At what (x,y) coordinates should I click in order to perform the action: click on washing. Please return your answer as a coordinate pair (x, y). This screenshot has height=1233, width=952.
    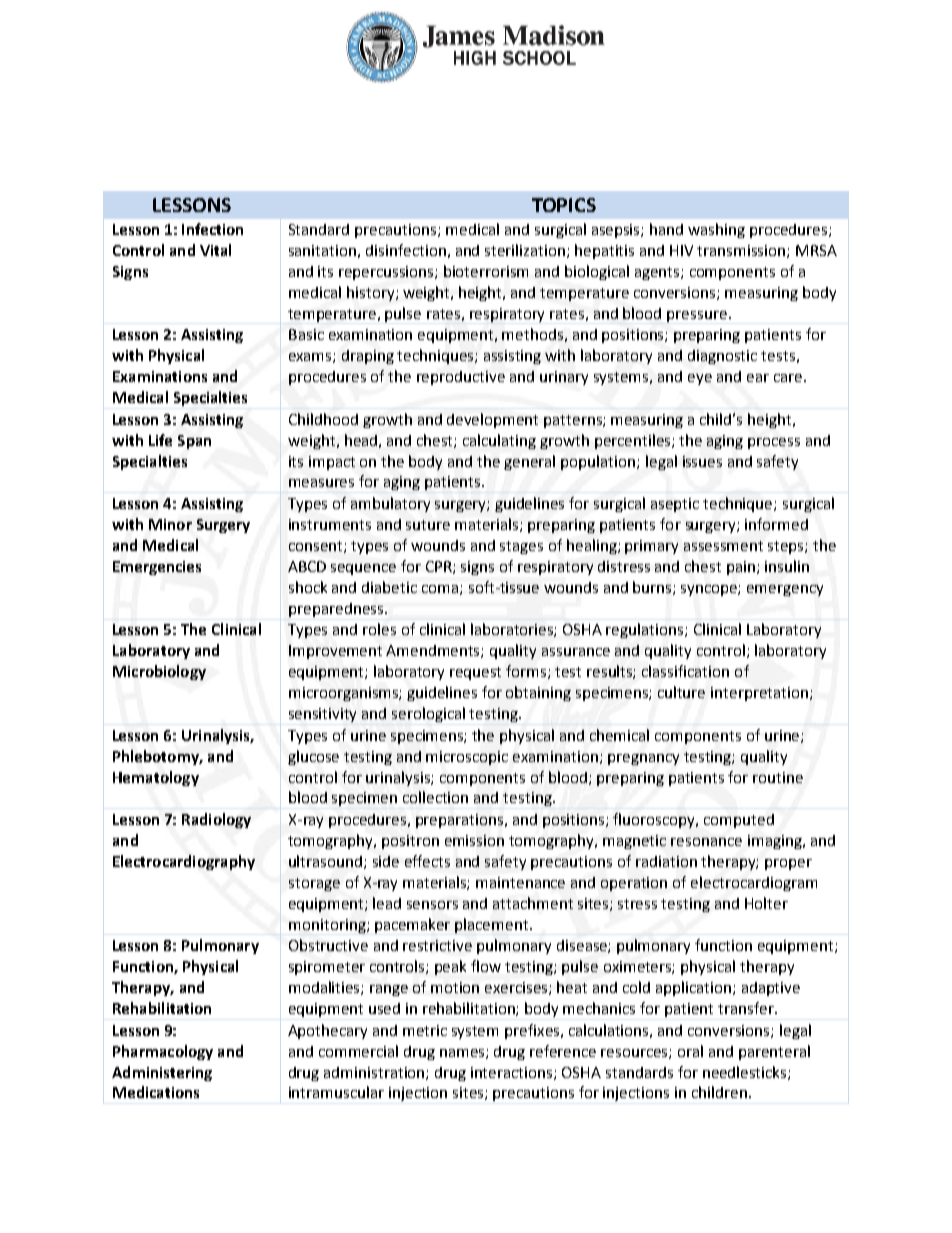
    Looking at the image, I should click on (716, 230).
